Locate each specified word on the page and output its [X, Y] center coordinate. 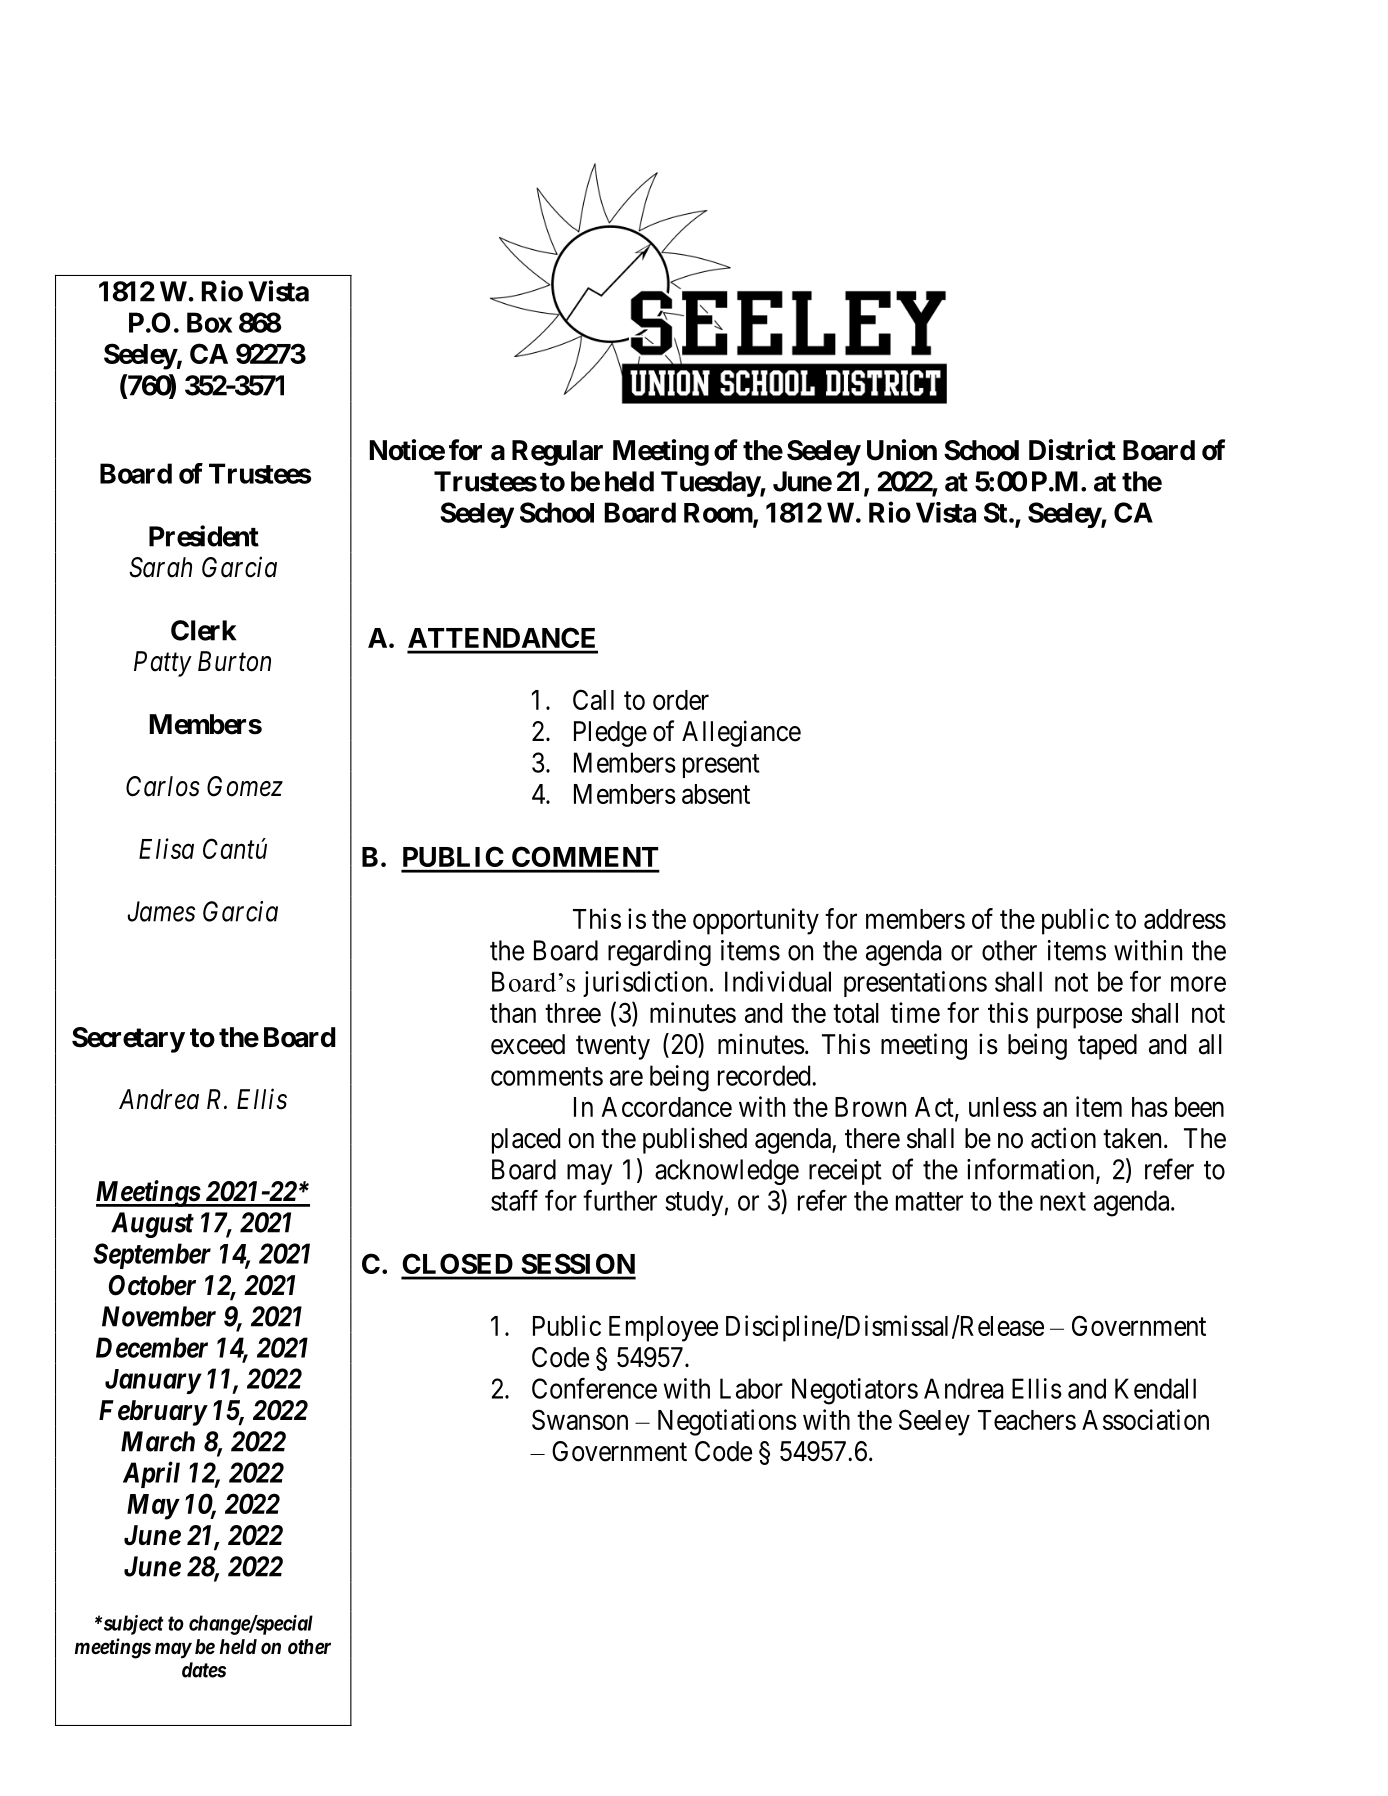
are [626, 1078]
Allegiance [741, 733]
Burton [234, 661]
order [681, 700]
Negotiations [727, 1422]
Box [209, 322]
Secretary [128, 1040]
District [1072, 450]
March [158, 1441]
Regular [557, 453]
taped [1107, 1047]
